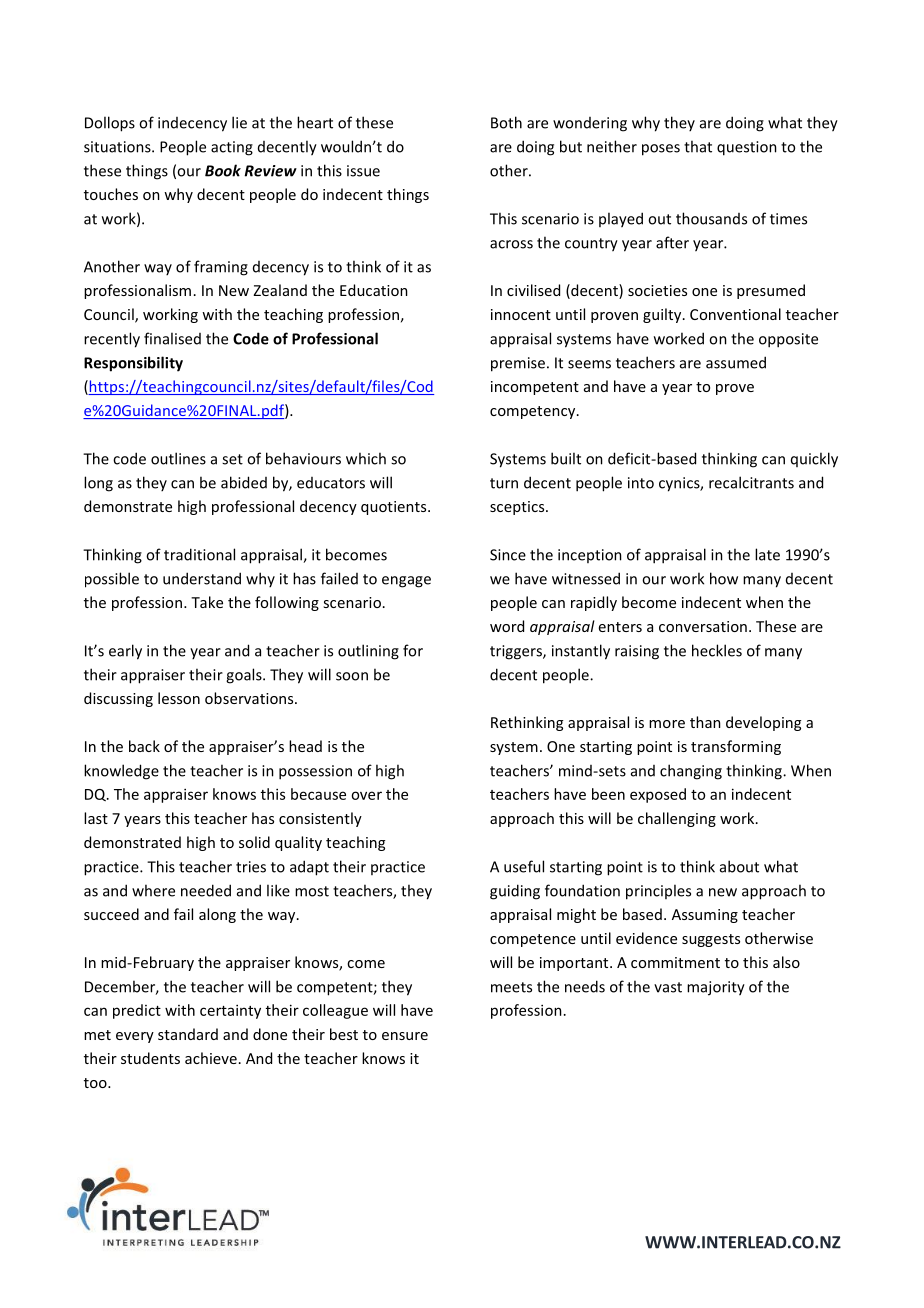  What do you see at coordinates (767, 554) in the document?
I see `late` at bounding box center [767, 554].
